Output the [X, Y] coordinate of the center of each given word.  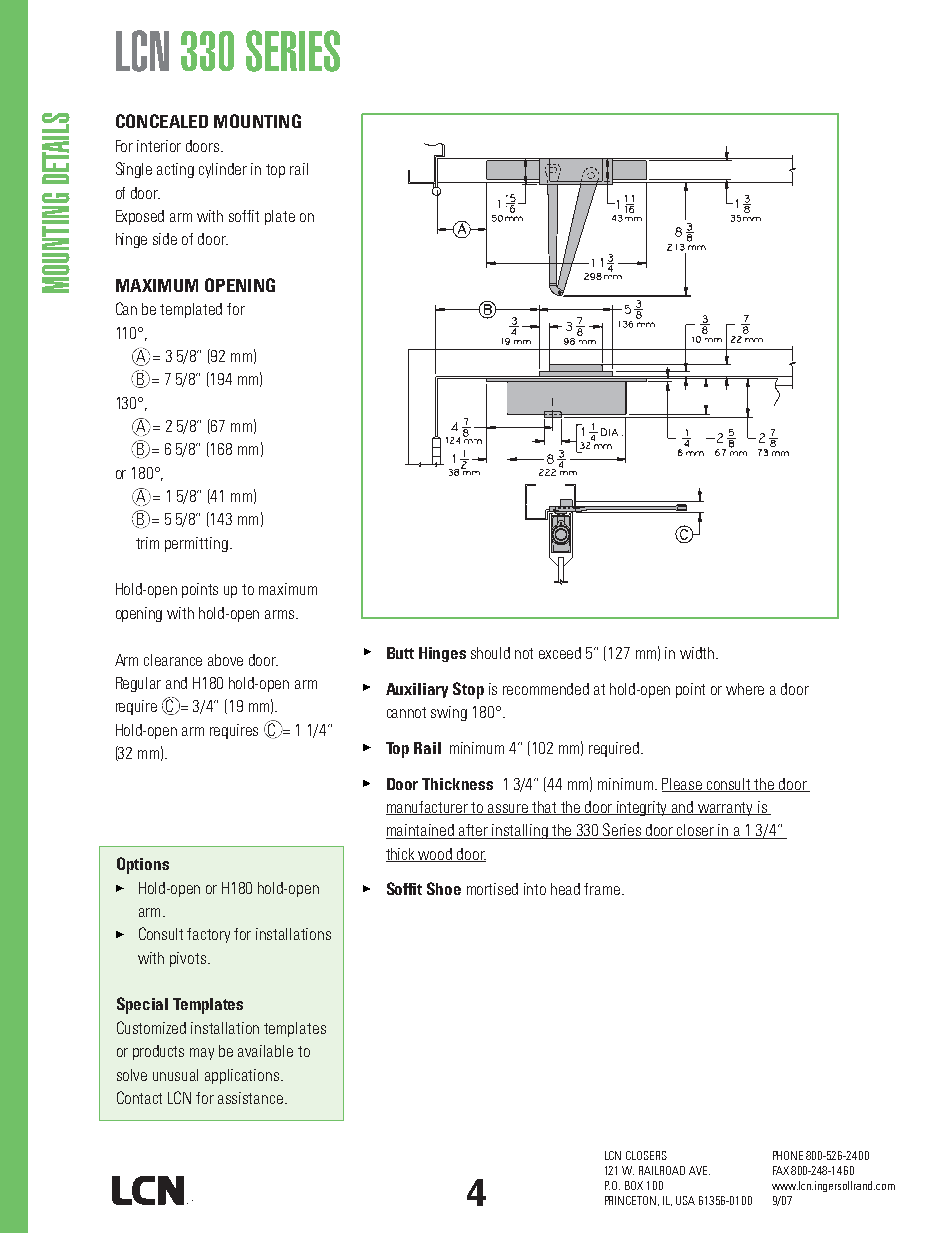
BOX [634, 1185]
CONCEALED [162, 121]
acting [175, 170]
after [474, 831]
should [490, 653]
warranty [726, 809]
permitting [196, 544]
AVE [699, 1170]
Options [143, 865]
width [698, 653]
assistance [250, 1098]
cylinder [223, 170]
